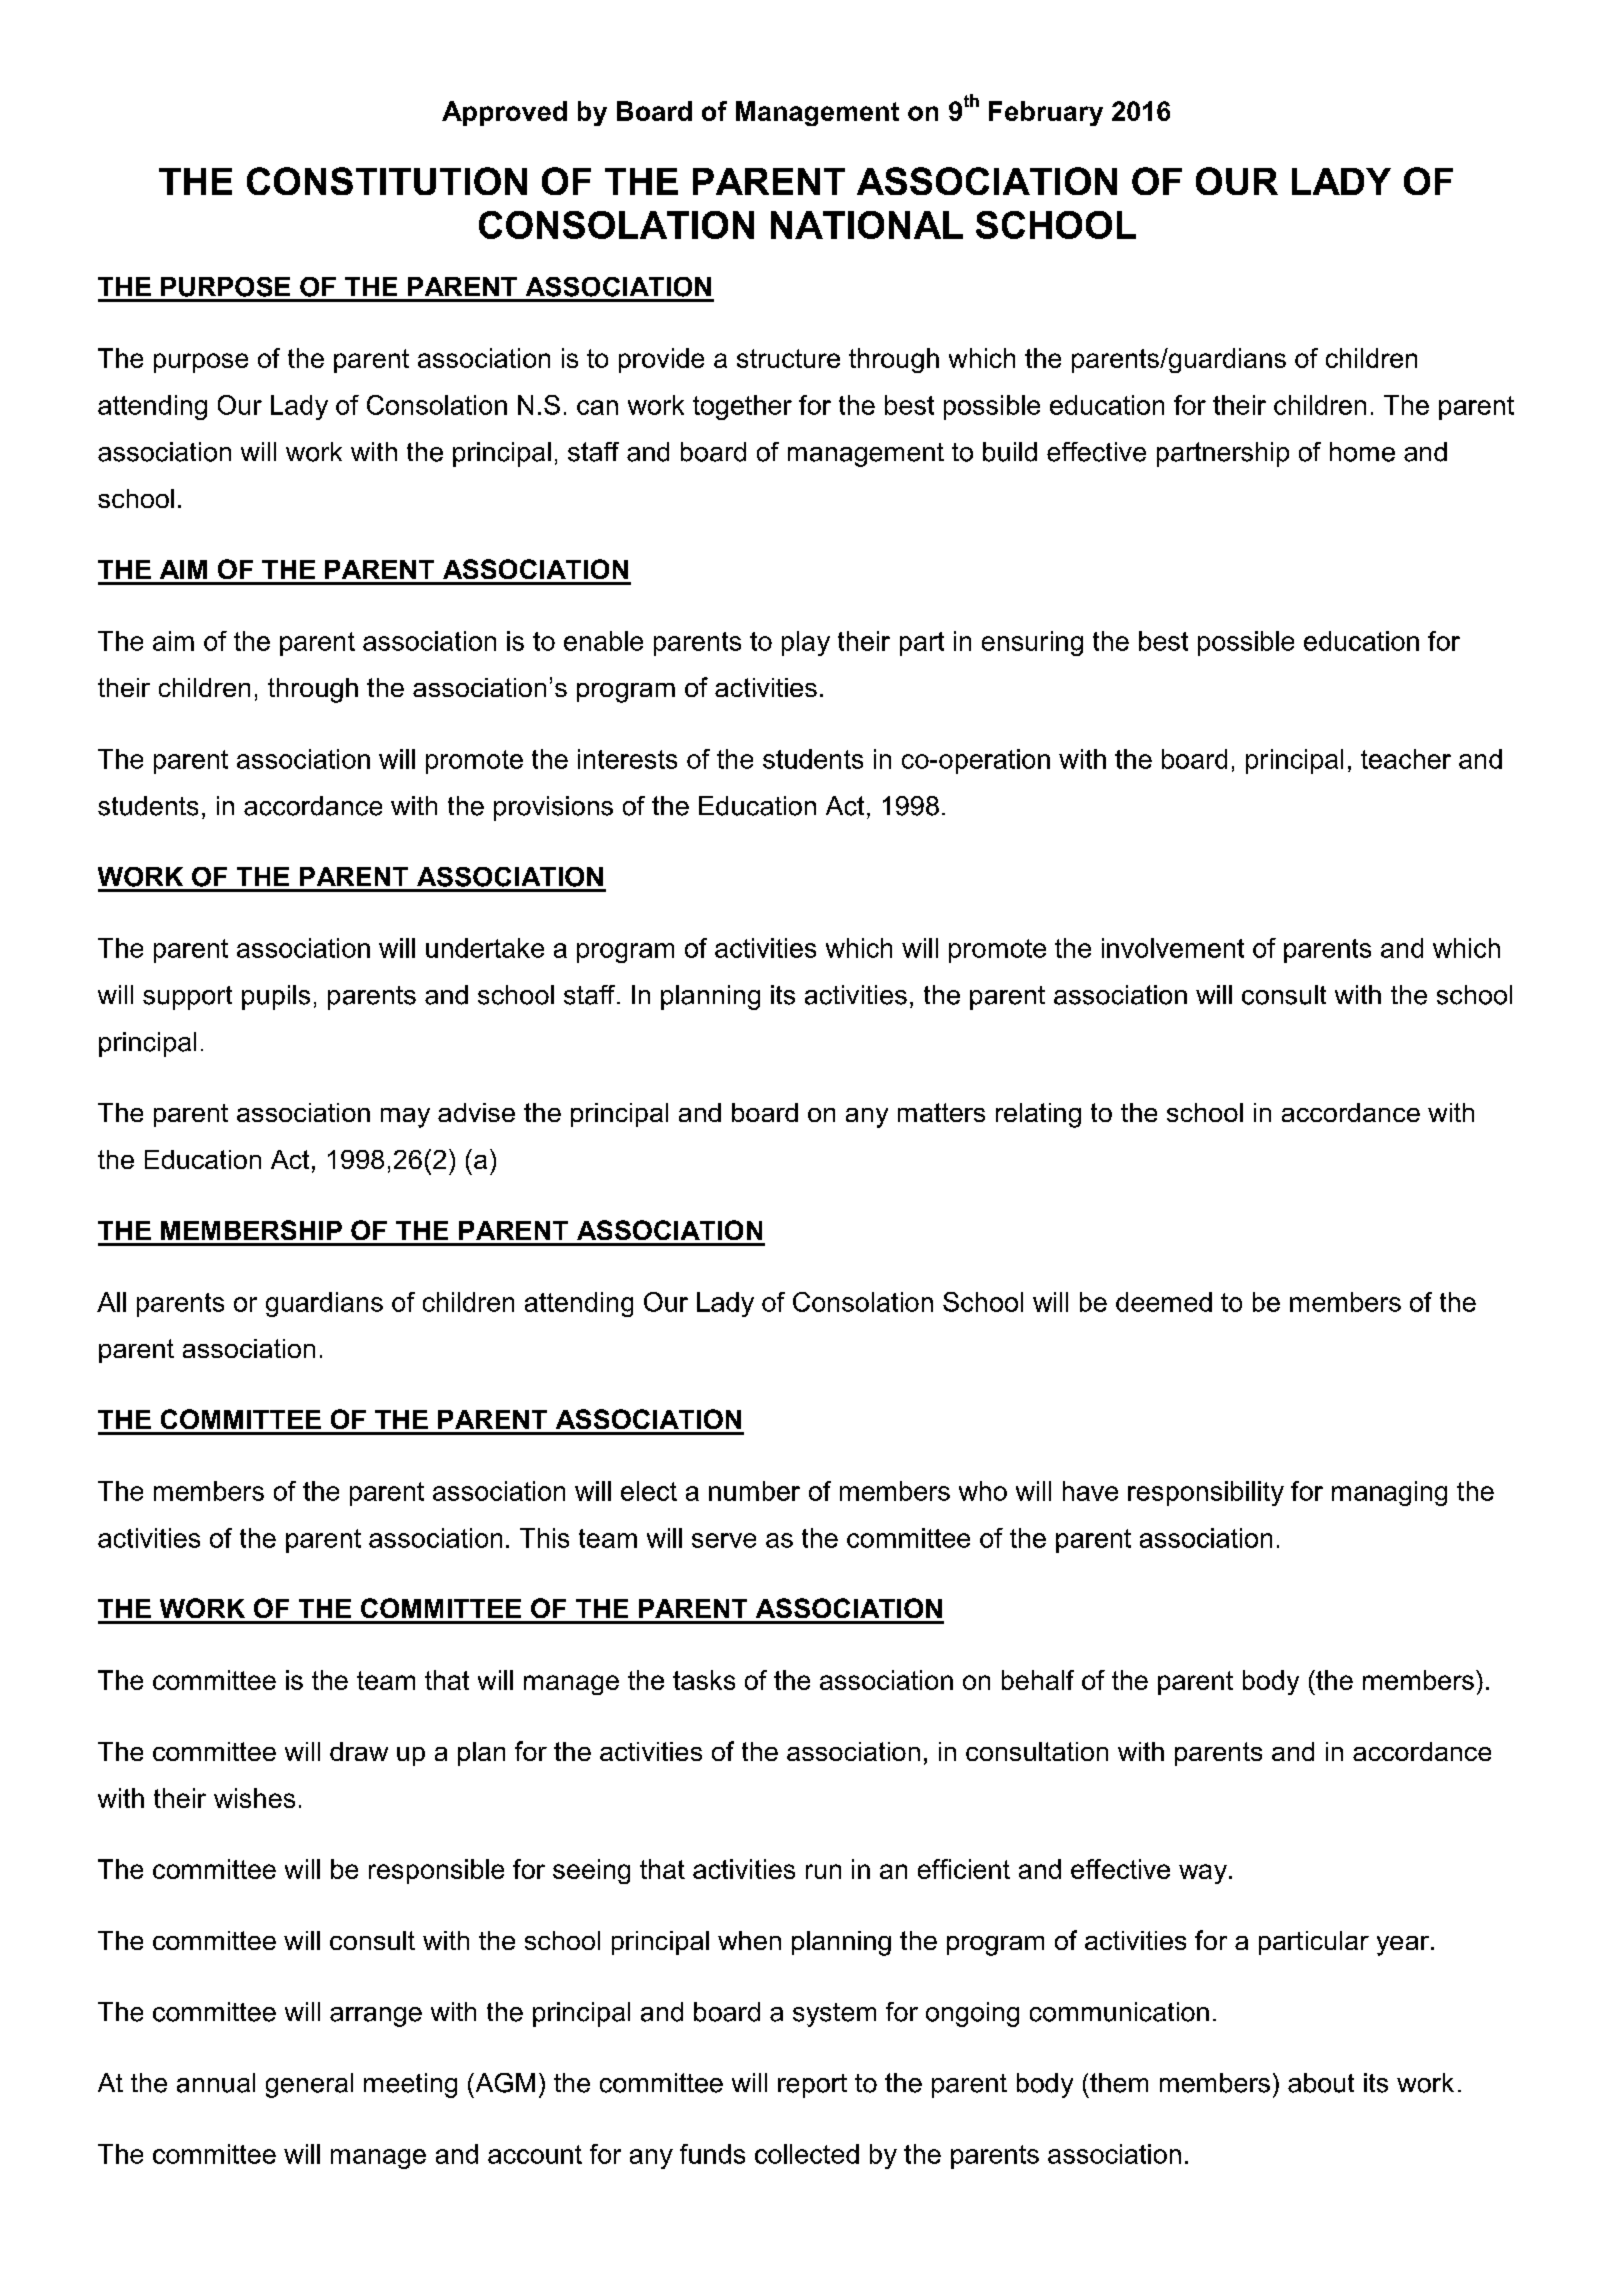 This screenshot has width=1614, height=2283. Describe the element at coordinates (309, 2085) in the screenshot. I see `general` at that location.
